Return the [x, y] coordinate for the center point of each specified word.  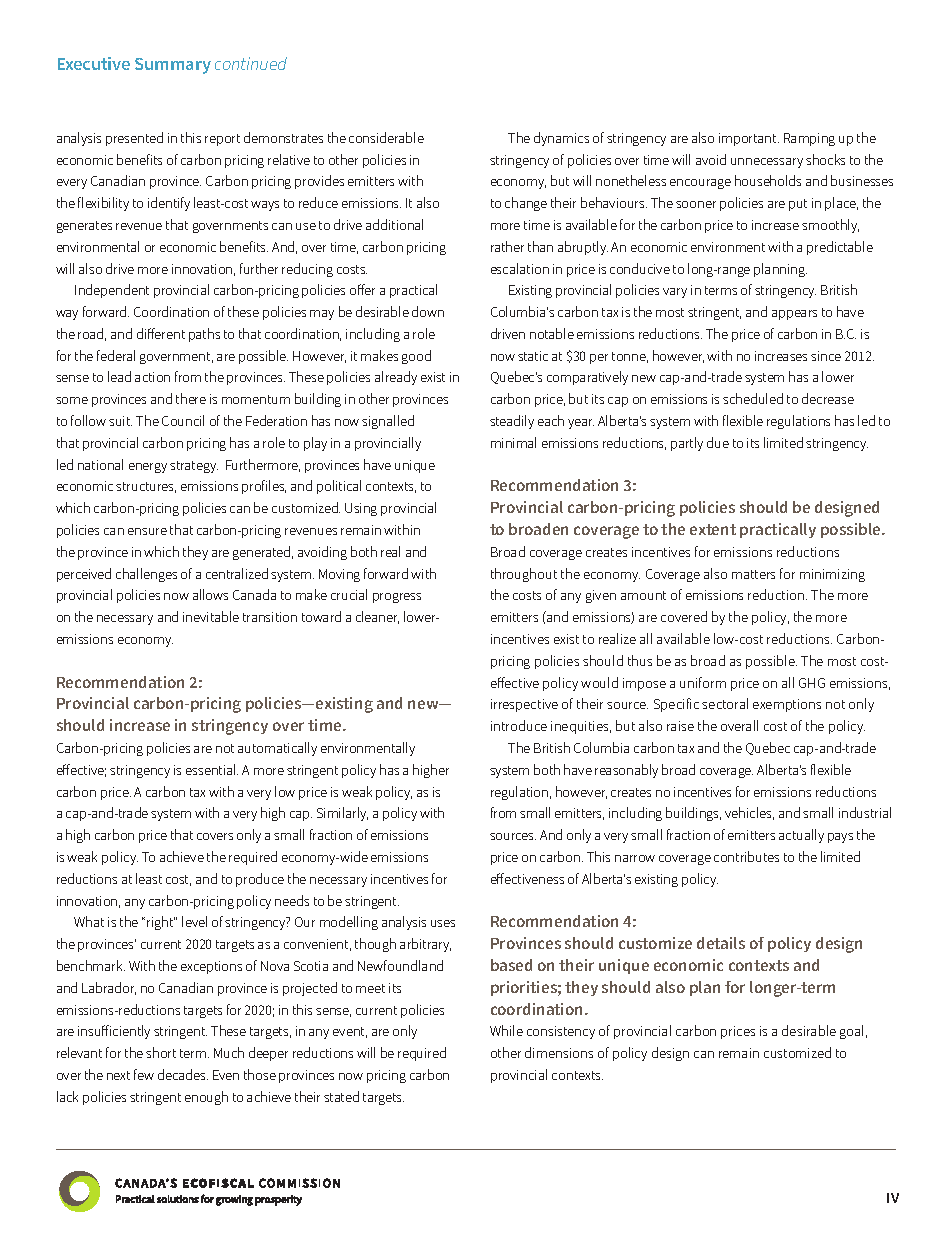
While [506, 1030]
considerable [386, 137]
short [161, 1052]
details [721, 943]
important [749, 139]
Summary [173, 66]
